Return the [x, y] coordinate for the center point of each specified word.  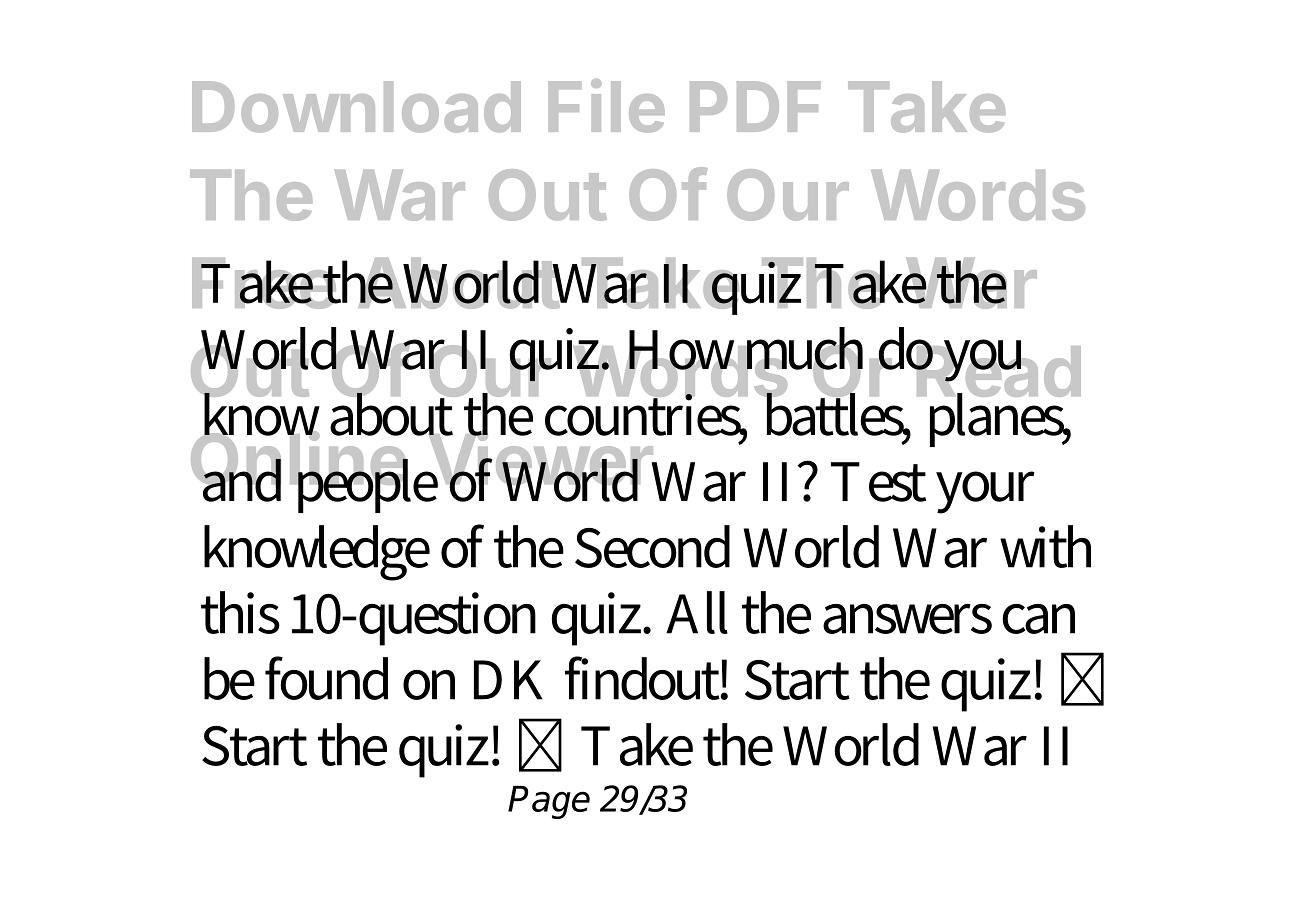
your [985, 492]
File [607, 106]
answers [907, 619]
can [1038, 619]
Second [652, 546]
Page [549, 802]
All [697, 612]
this [240, 612]
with [1045, 546]
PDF [755, 106]
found [326, 678]
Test [878, 482]
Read [998, 372]
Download [356, 107]
